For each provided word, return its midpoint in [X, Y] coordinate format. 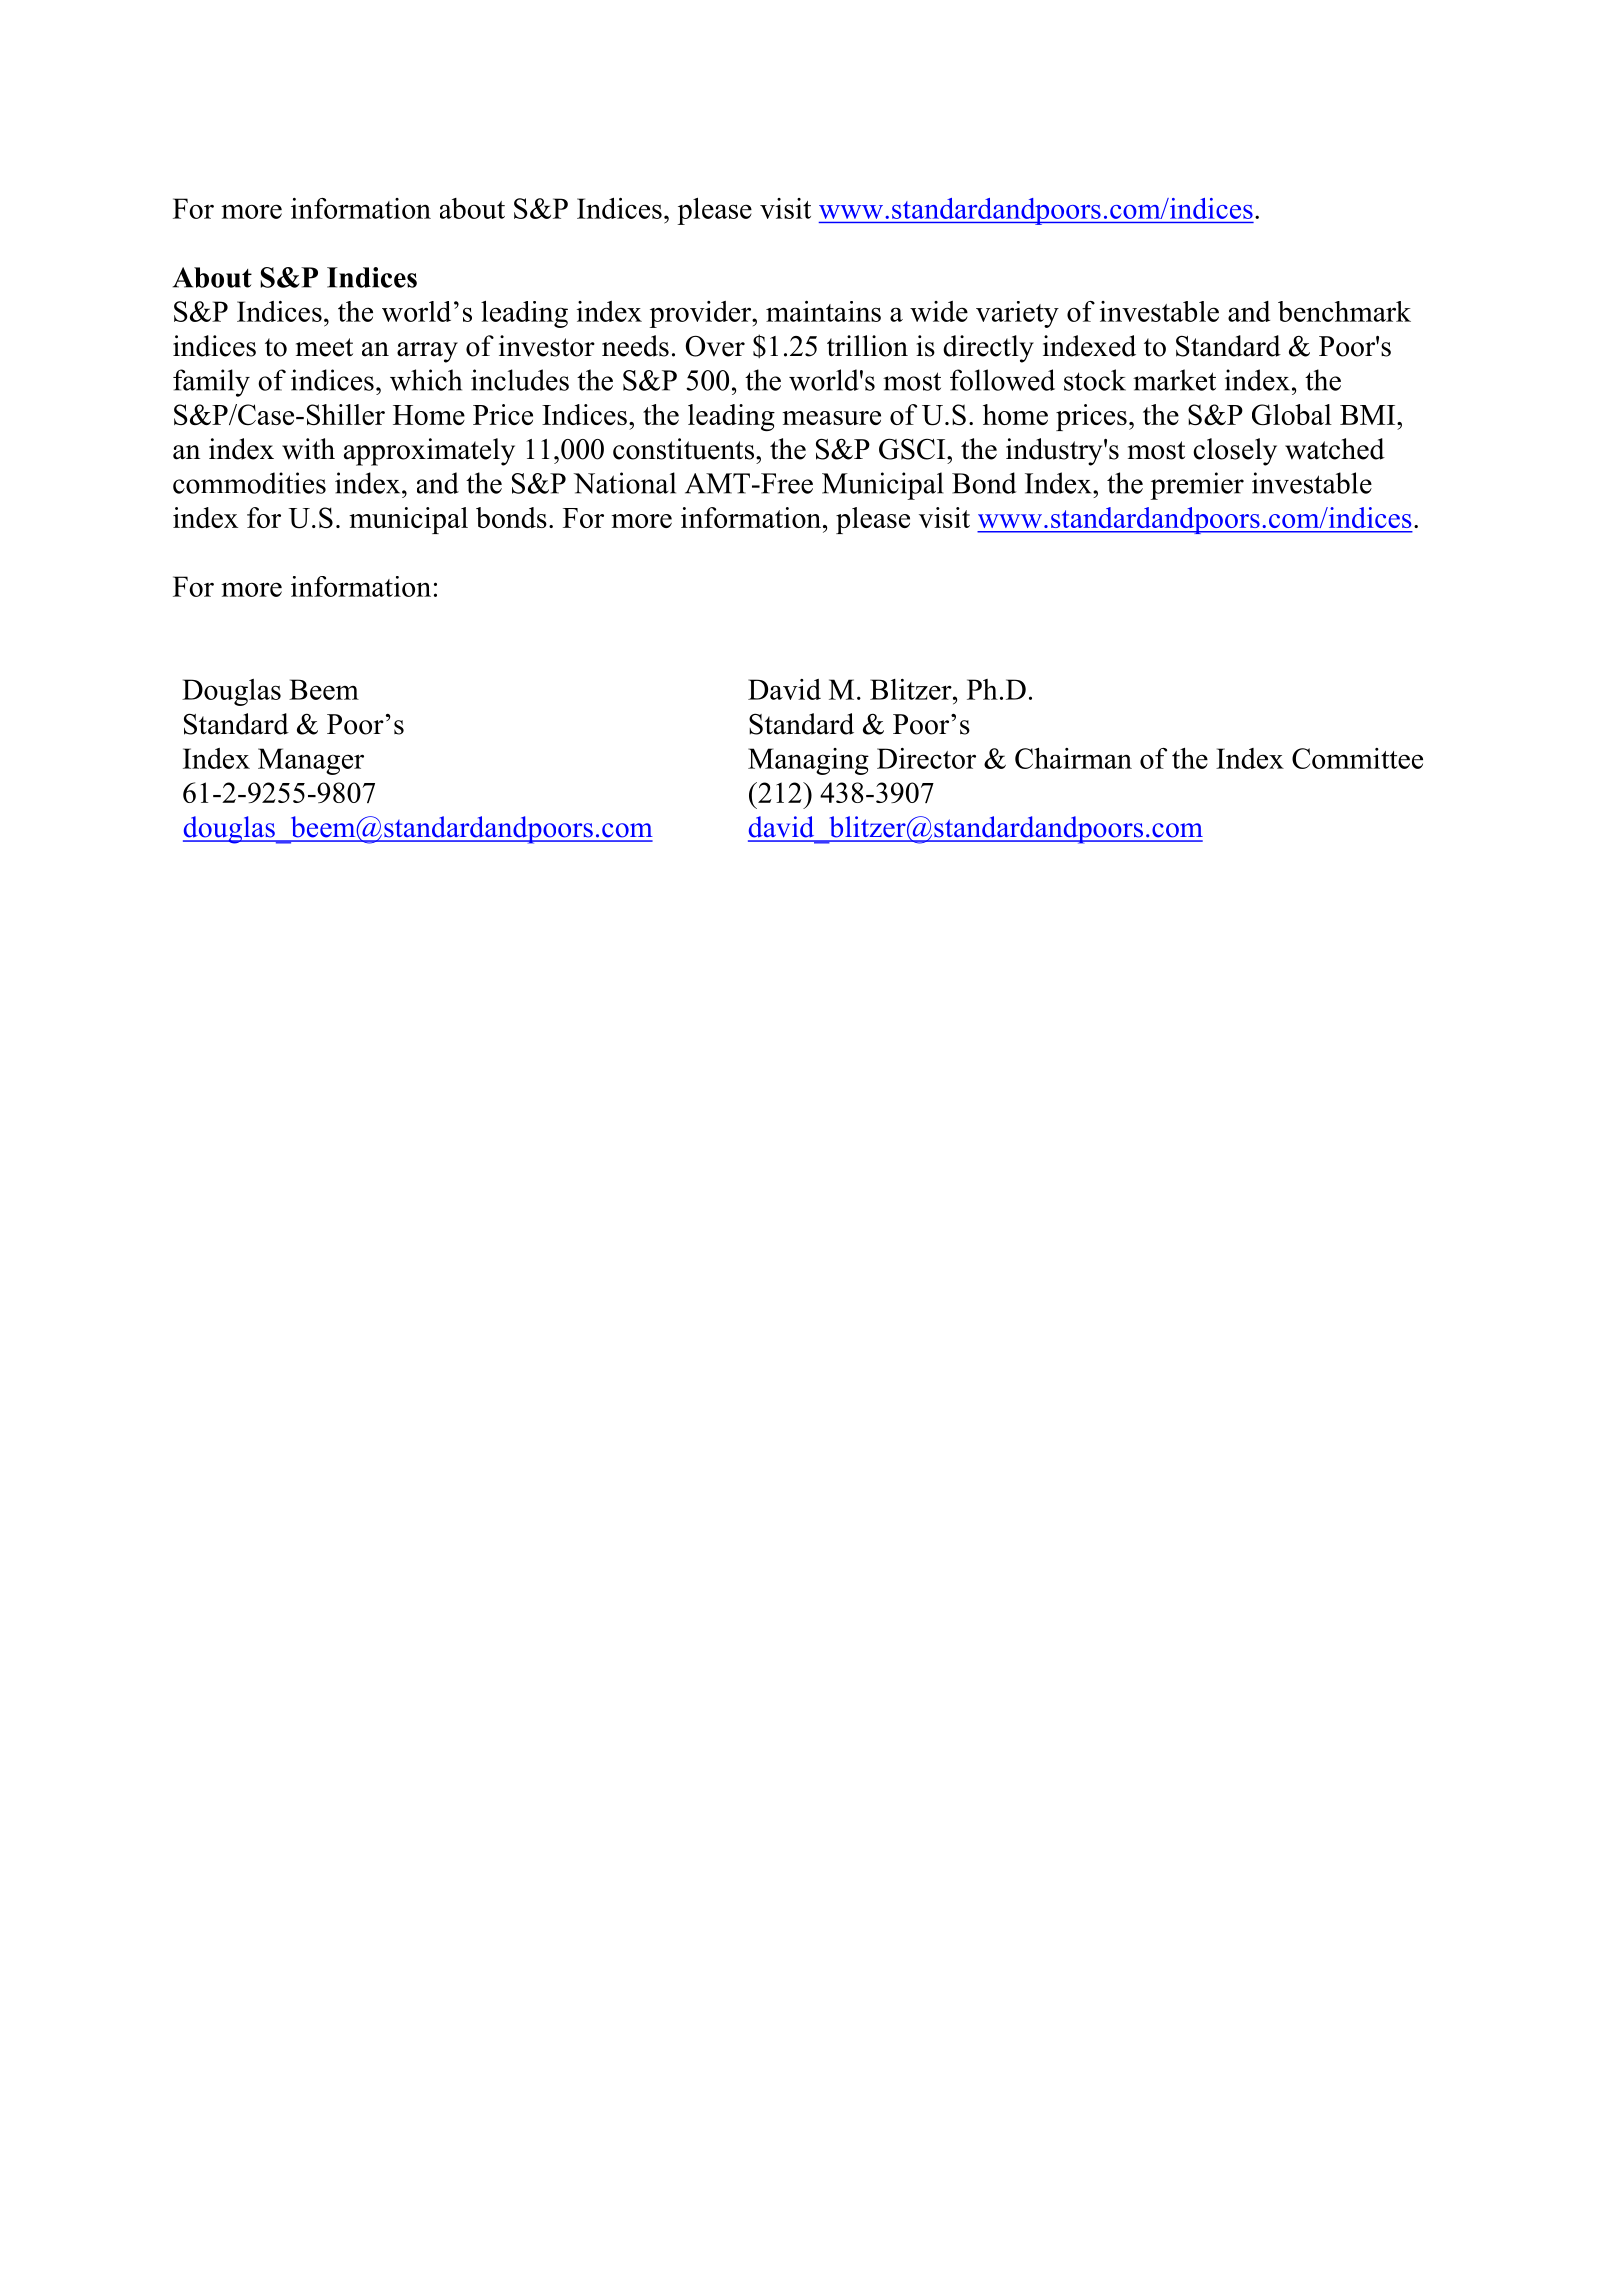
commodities [249, 483]
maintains [823, 311]
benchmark [1344, 311]
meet [324, 347]
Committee [1357, 758]
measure [831, 418]
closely [1235, 452]
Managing [808, 761]
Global [1292, 414]
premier [1197, 486]
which [426, 380]
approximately [429, 452]
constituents [683, 449]
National [624, 483]
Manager [311, 761]
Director [926, 758]
